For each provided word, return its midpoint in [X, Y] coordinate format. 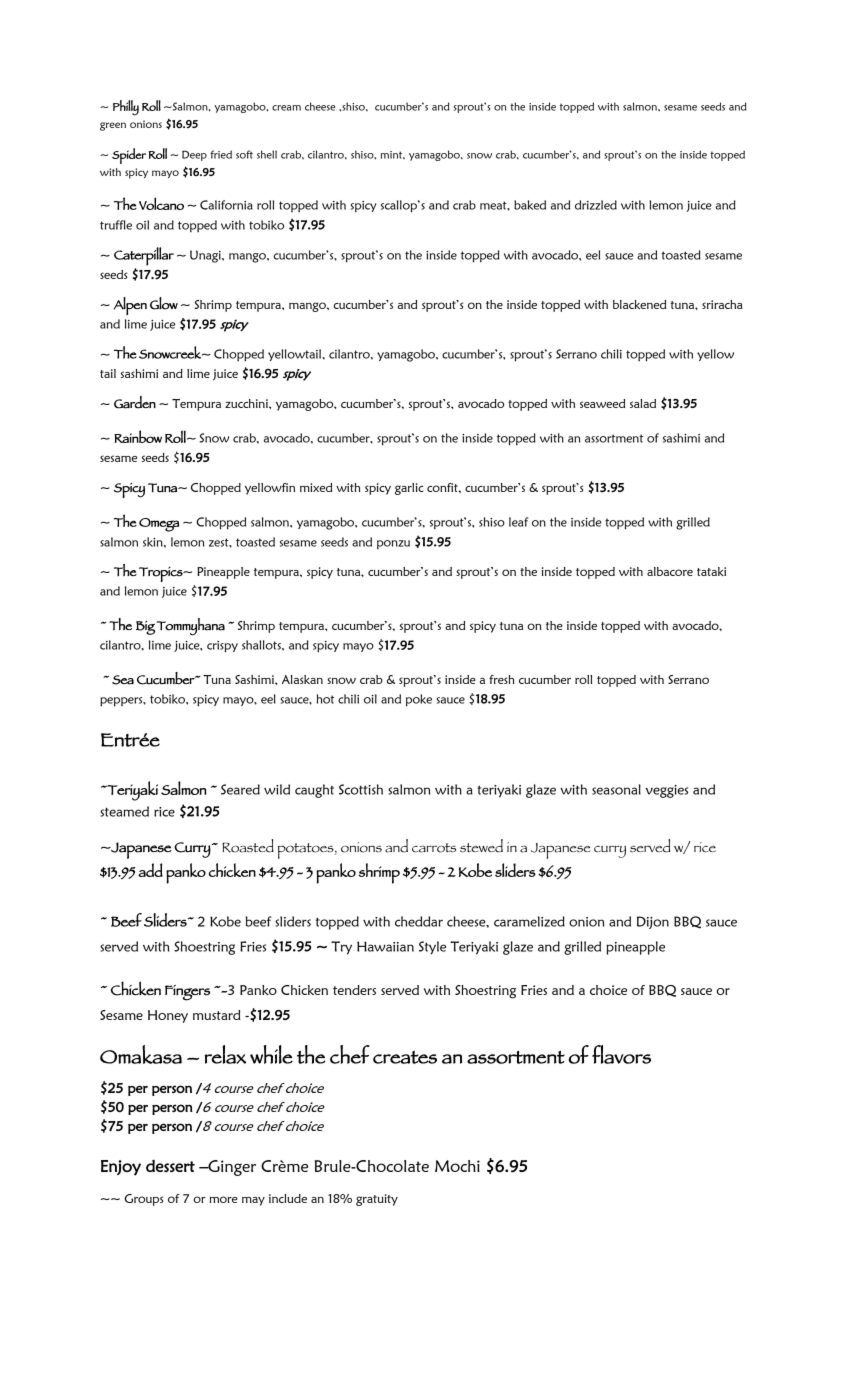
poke [419, 700]
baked [530, 205]
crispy [222, 647]
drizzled [596, 205]
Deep [194, 155]
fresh [502, 679]
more [224, 1199]
